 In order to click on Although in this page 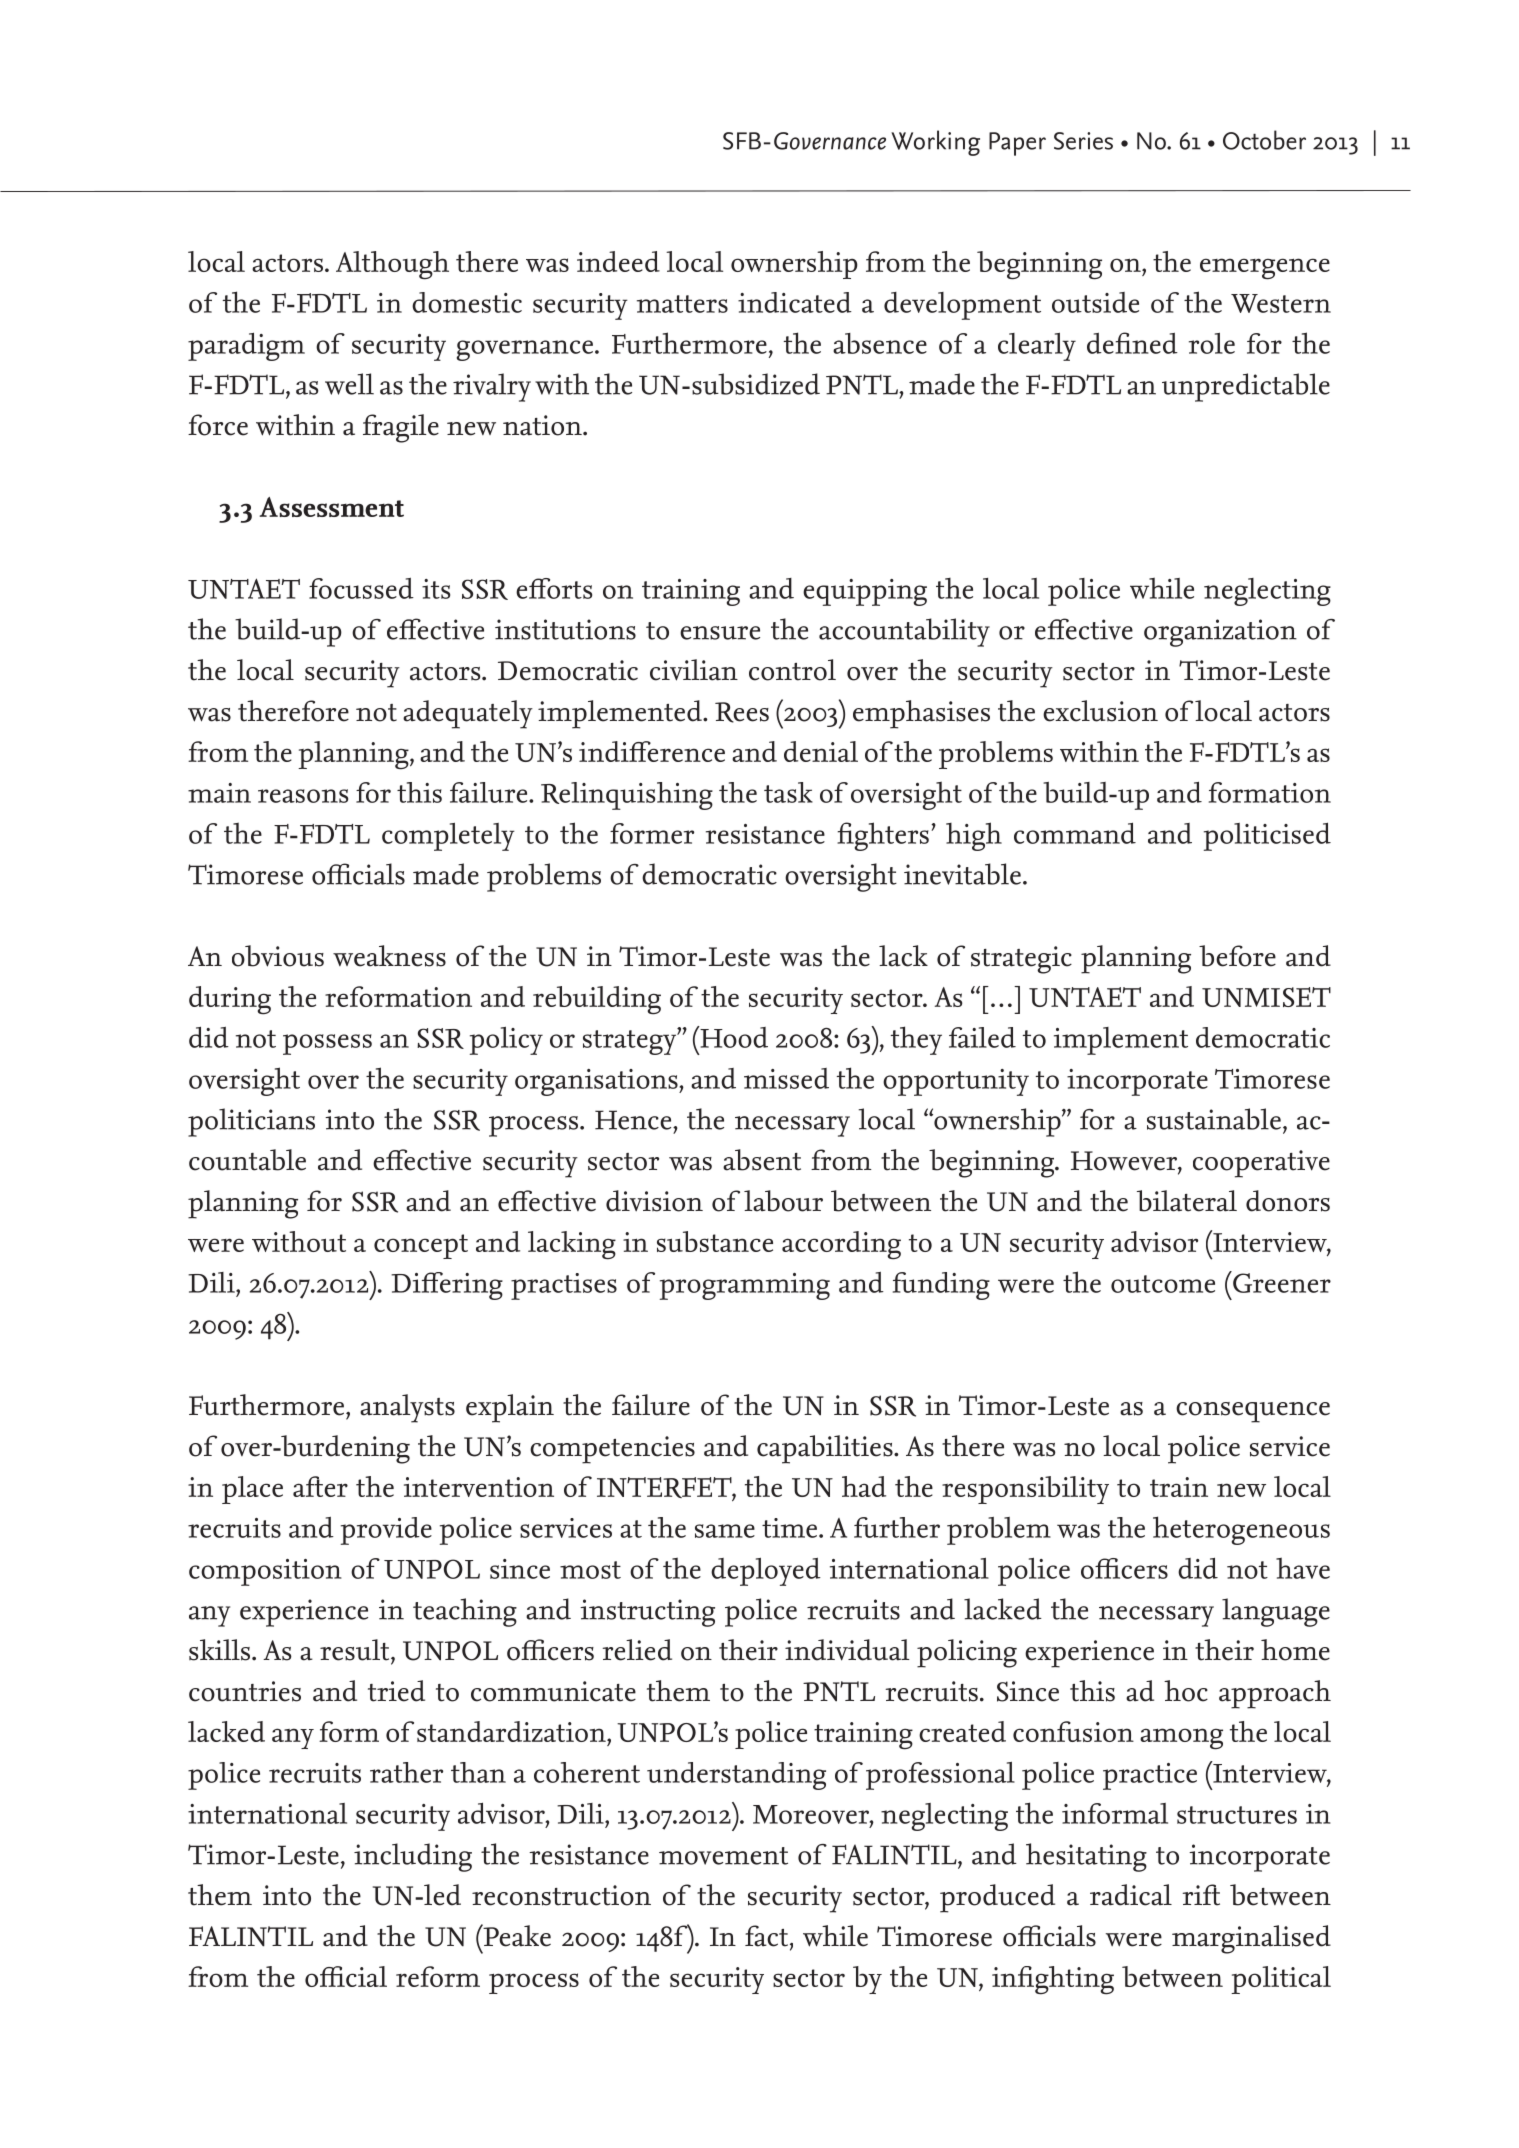, I will do `click(392, 265)`.
